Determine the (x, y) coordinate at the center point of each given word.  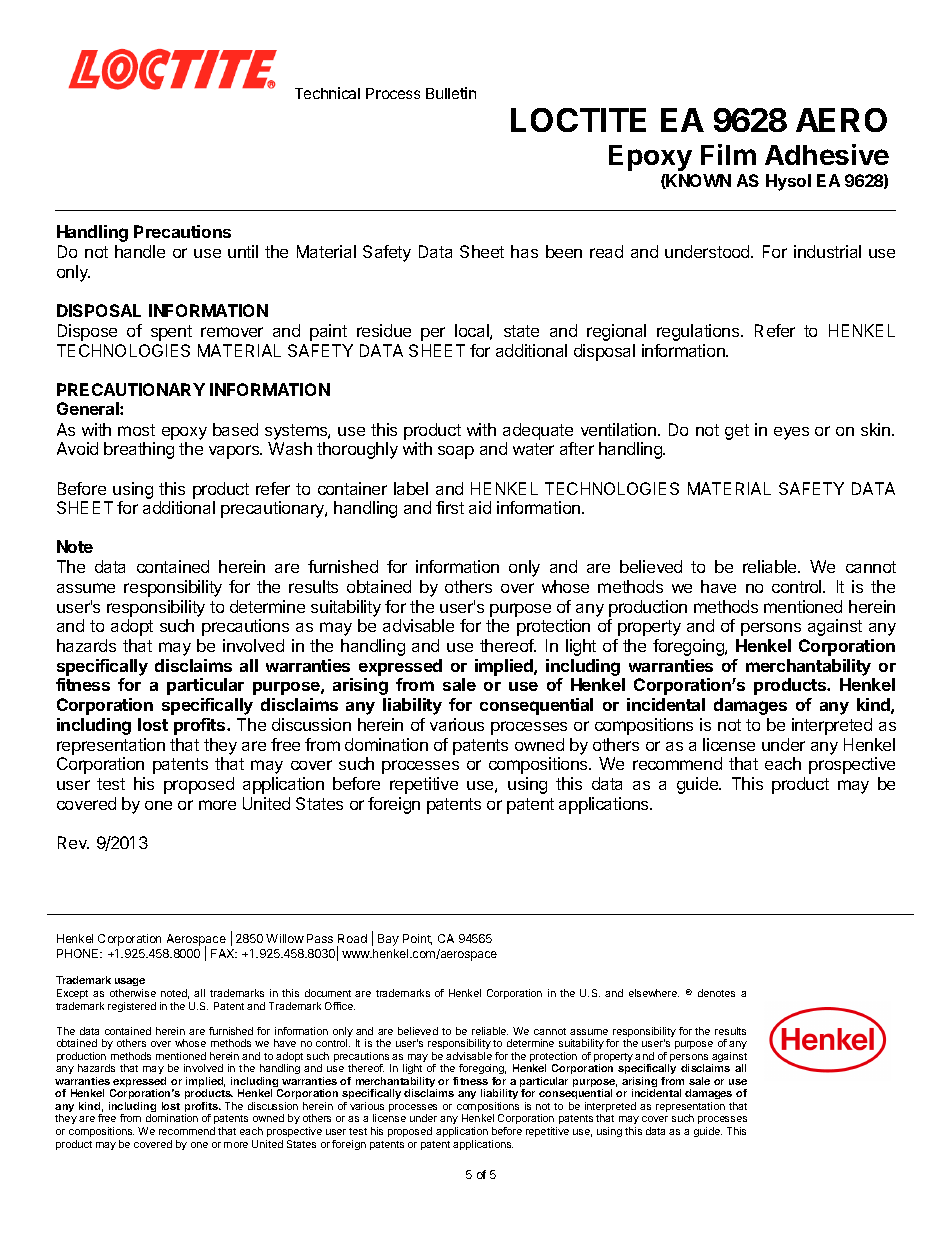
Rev (73, 842)
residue (384, 330)
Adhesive (827, 154)
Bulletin (451, 93)
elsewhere (654, 993)
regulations (699, 332)
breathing (139, 450)
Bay (388, 940)
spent (171, 333)
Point (417, 939)
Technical (327, 93)
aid (480, 507)
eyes (791, 433)
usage (130, 984)
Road (352, 938)
